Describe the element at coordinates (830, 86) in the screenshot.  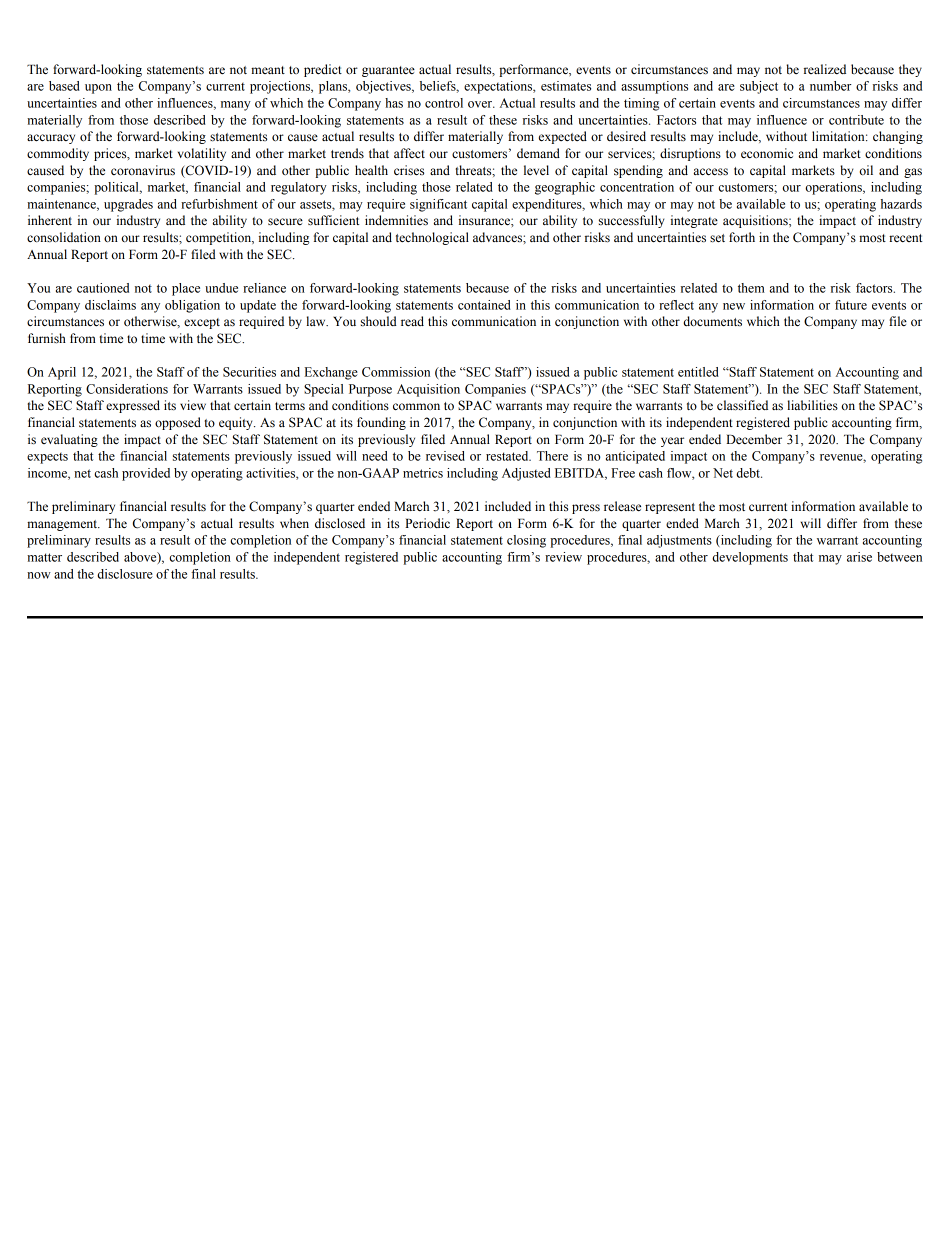
I see `number` at that location.
